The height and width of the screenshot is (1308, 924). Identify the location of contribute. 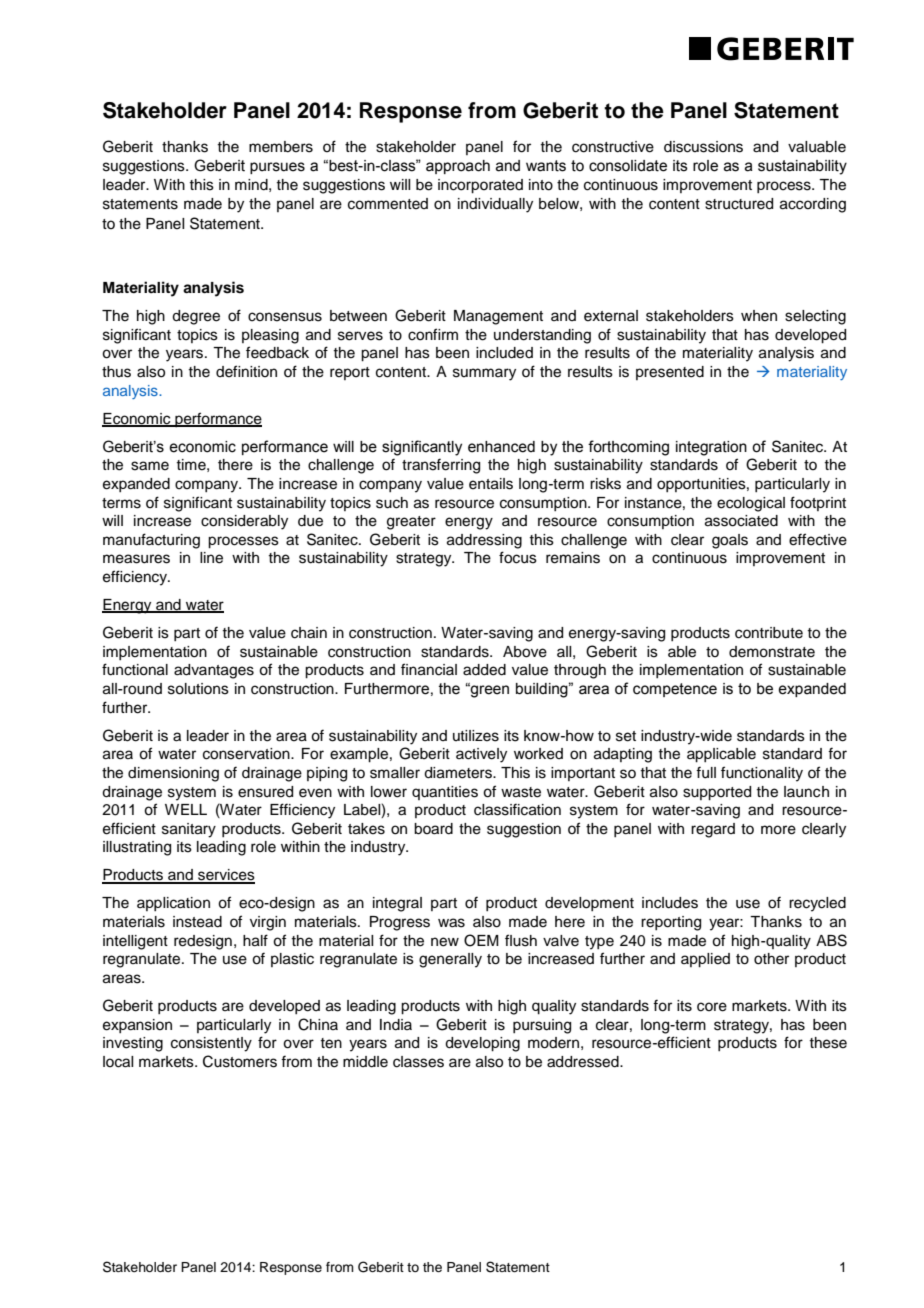
(769, 633).
